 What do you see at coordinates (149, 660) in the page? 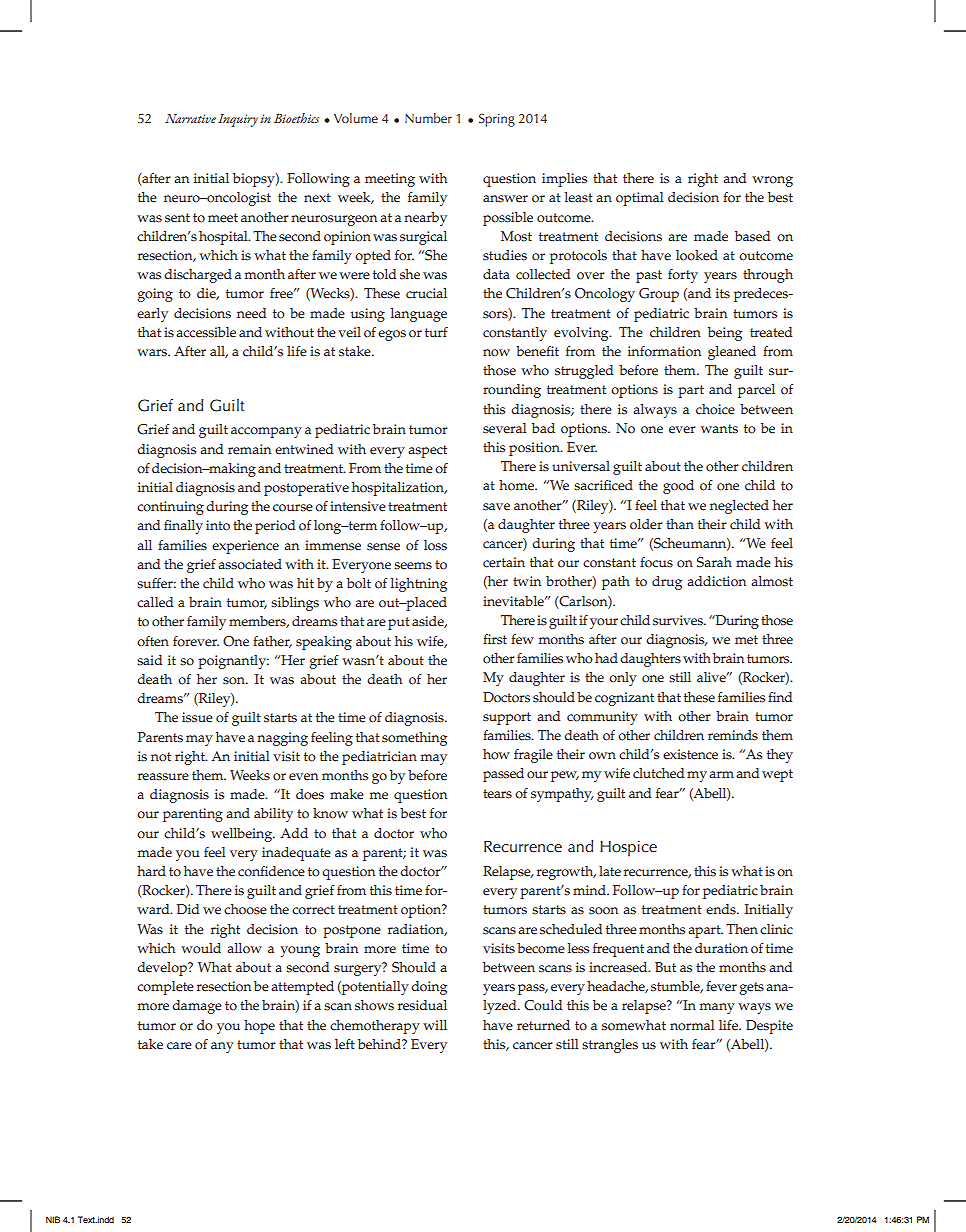
I see `said` at bounding box center [149, 660].
